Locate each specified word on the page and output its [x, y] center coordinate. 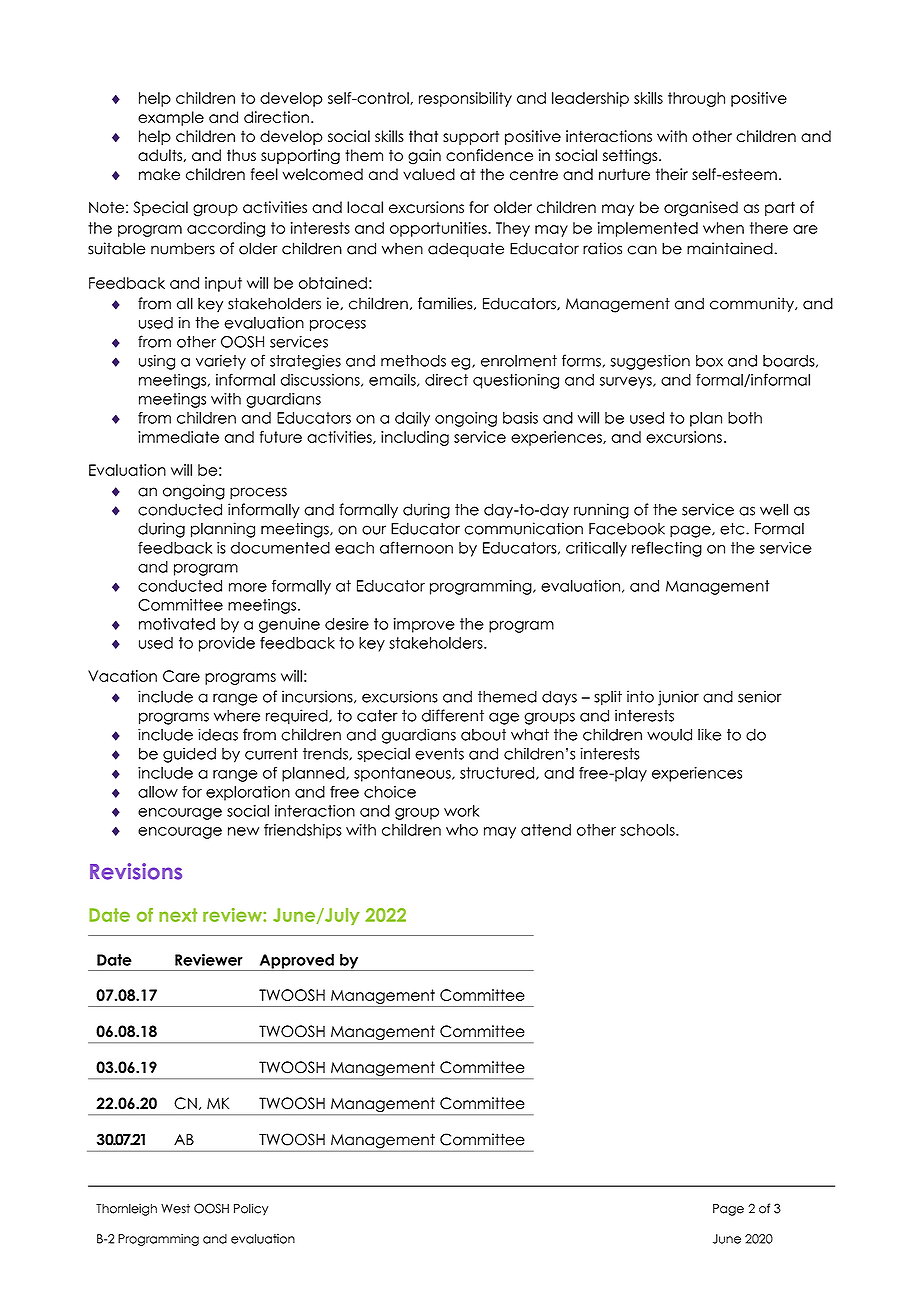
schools [648, 830]
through [696, 99]
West [175, 1209]
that [423, 136]
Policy [251, 1209]
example [171, 118]
